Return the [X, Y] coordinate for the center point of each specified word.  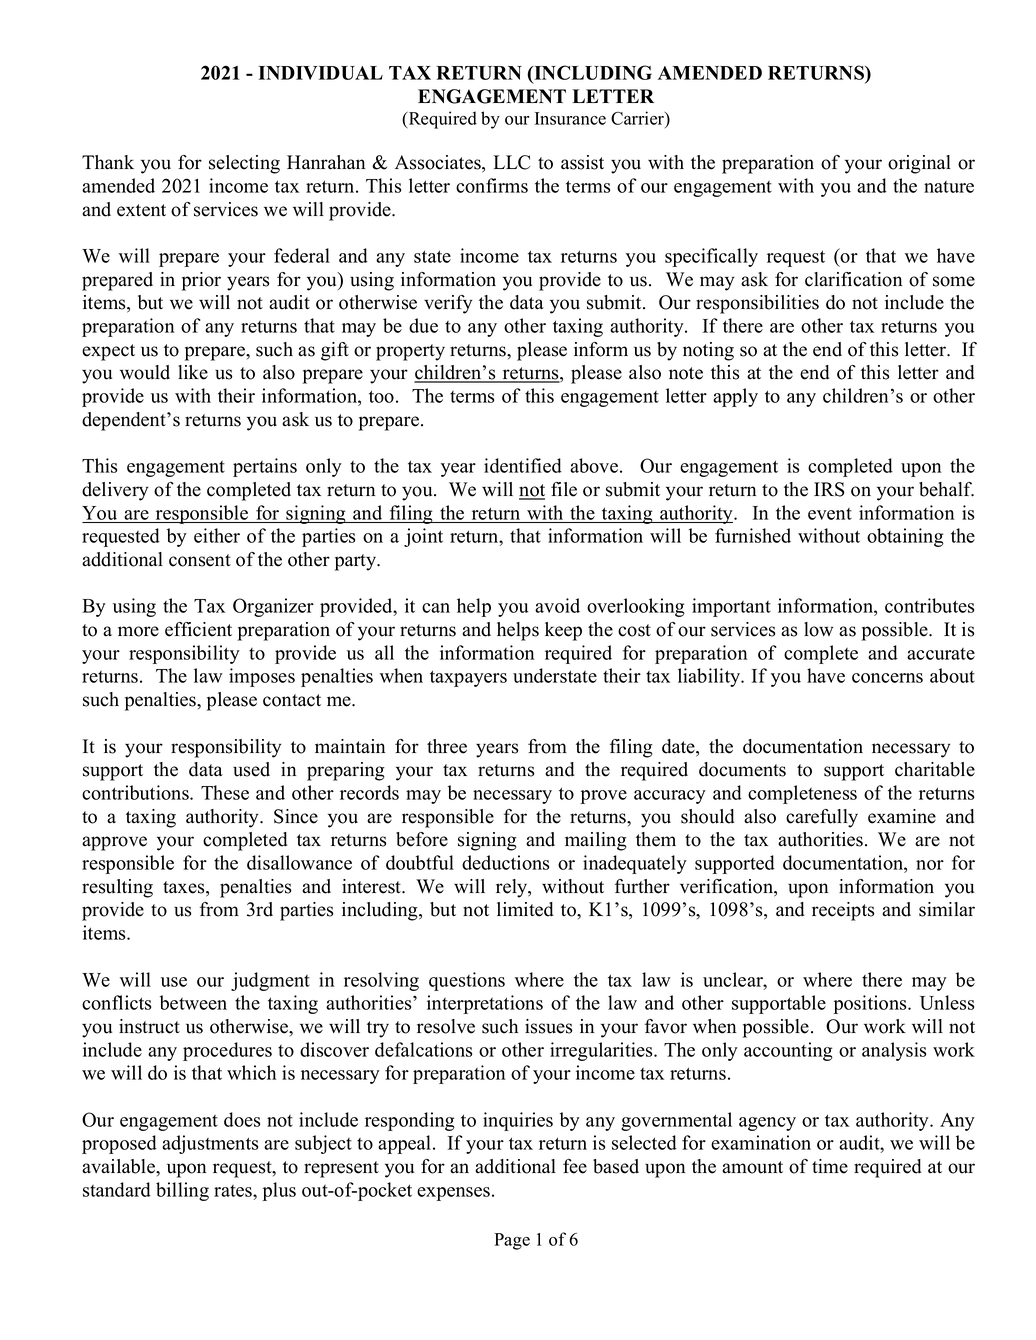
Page [512, 1241]
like [193, 372]
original [919, 164]
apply [735, 397]
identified [523, 465]
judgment [270, 981]
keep [563, 631]
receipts [843, 911]
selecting [244, 164]
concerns [887, 678]
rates [234, 1191]
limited [525, 909]
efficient [198, 629]
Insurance [570, 118]
